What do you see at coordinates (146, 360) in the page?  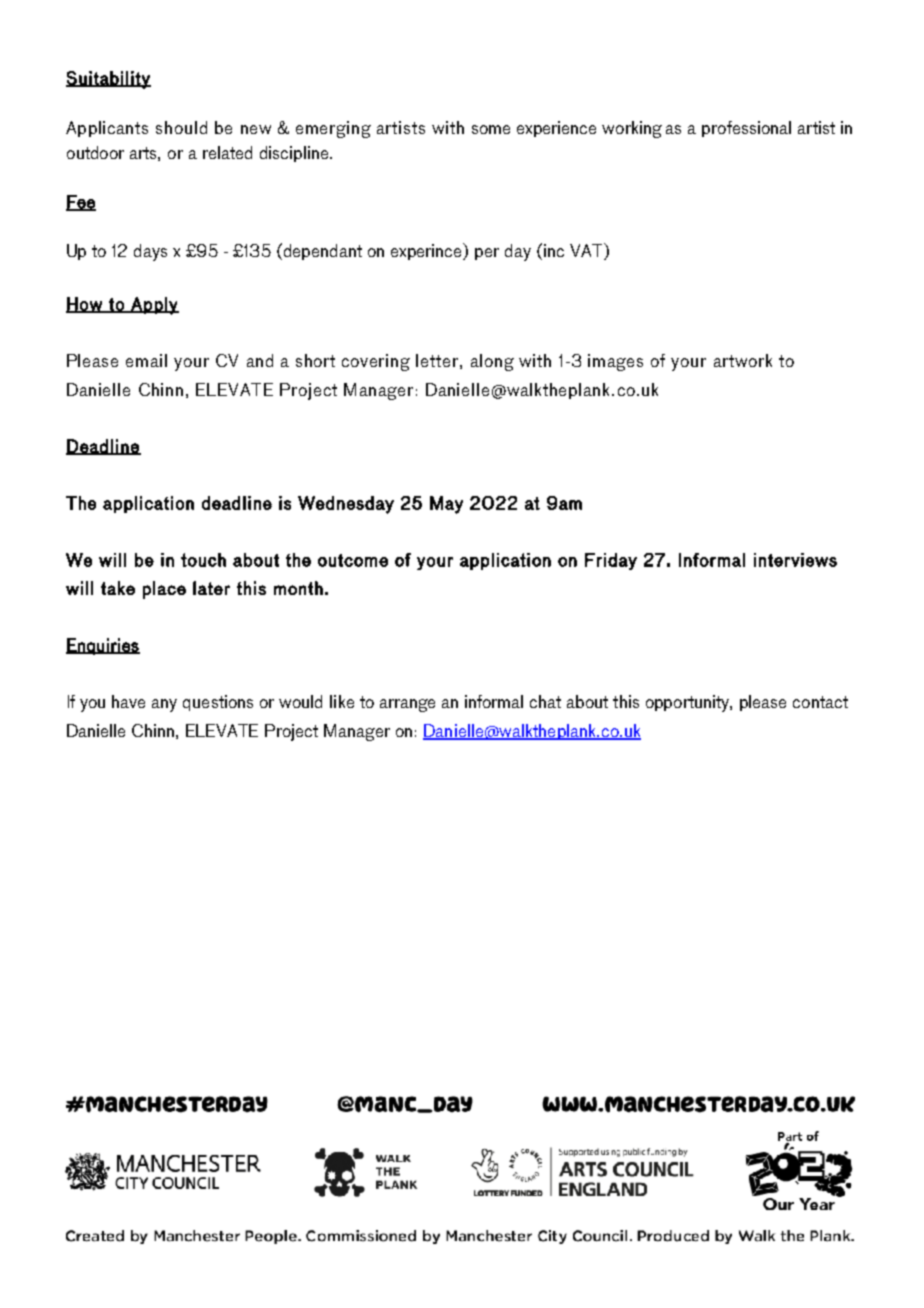 I see `email` at bounding box center [146, 360].
